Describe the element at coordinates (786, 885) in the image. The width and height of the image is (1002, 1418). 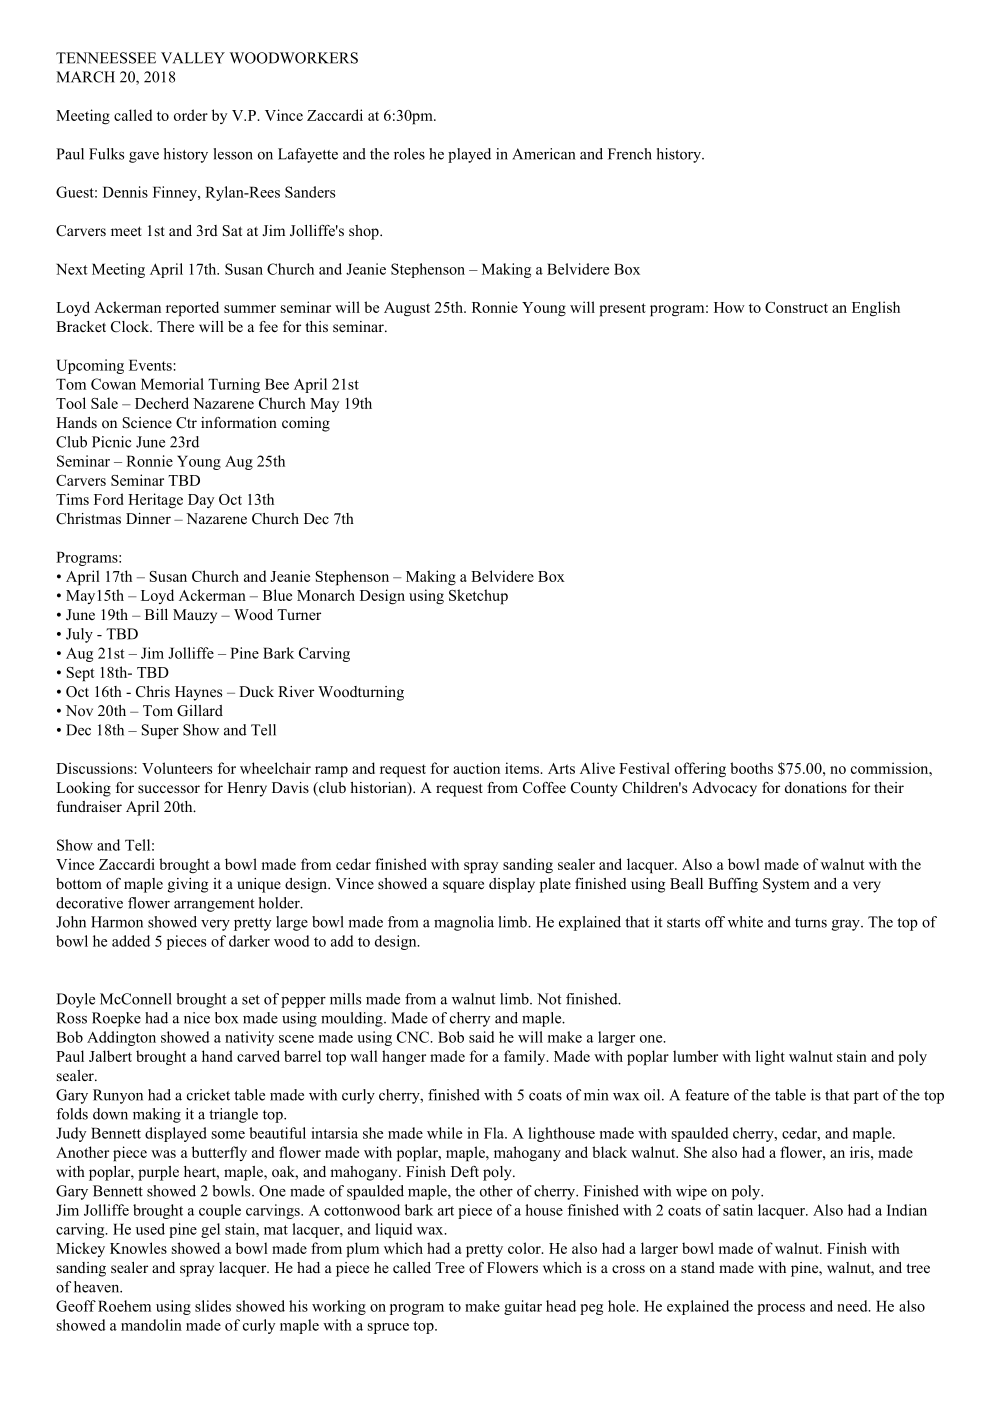
I see `System` at that location.
